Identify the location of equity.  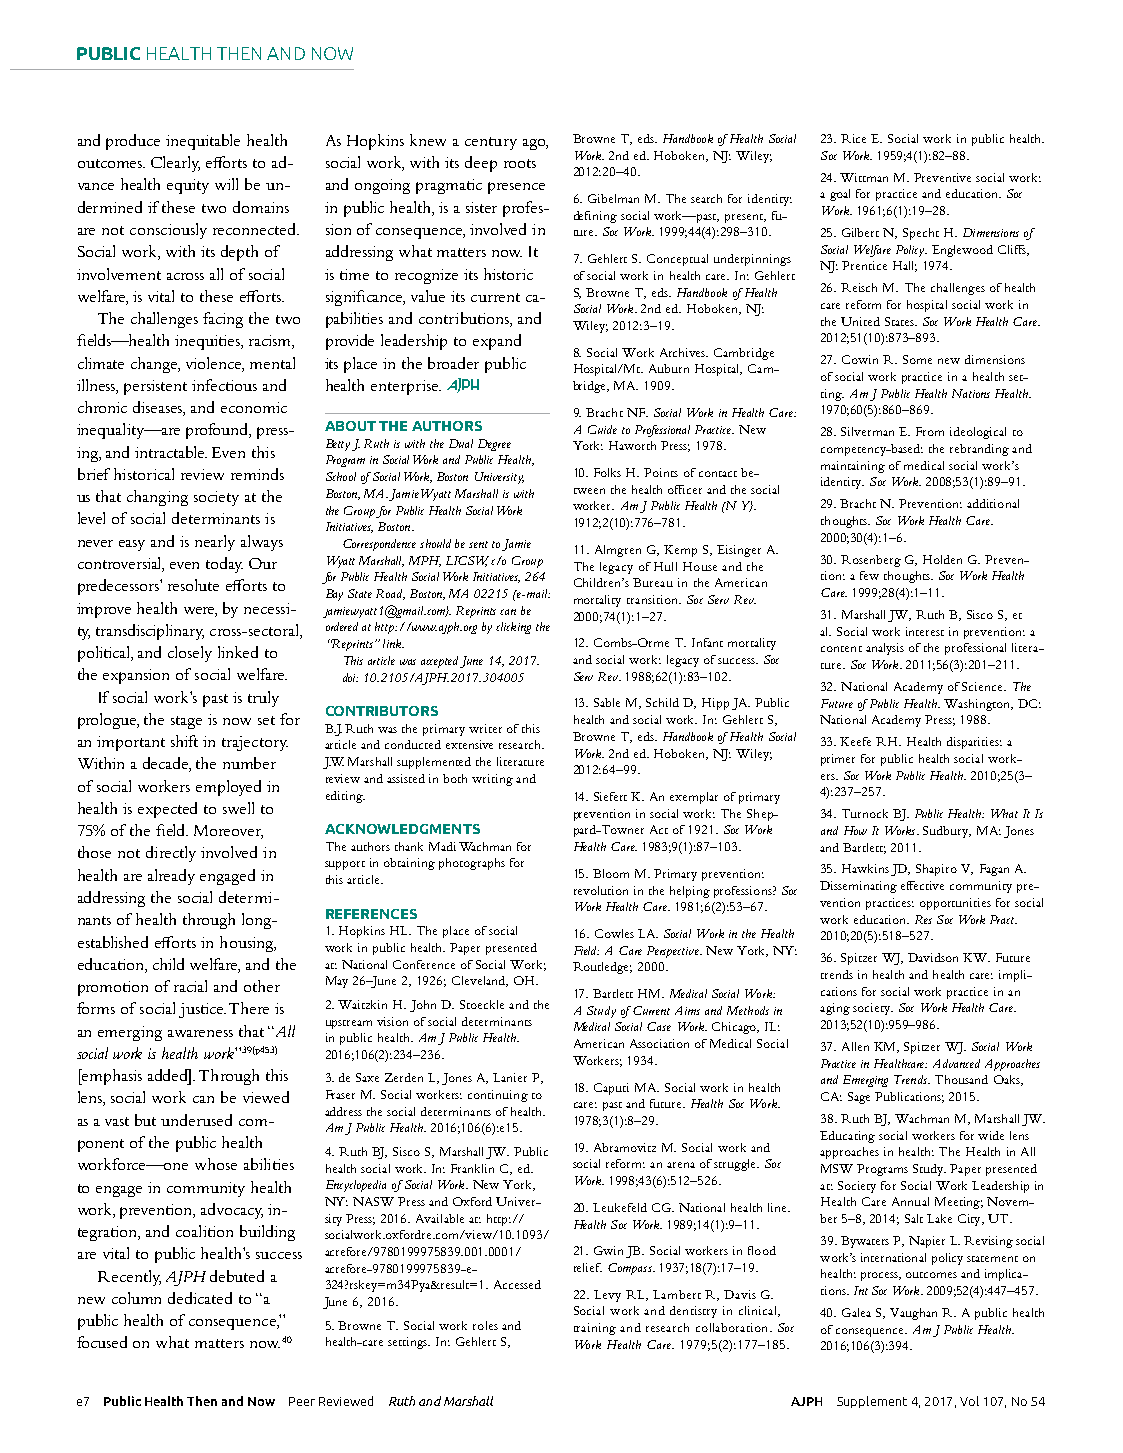
(188, 186).
